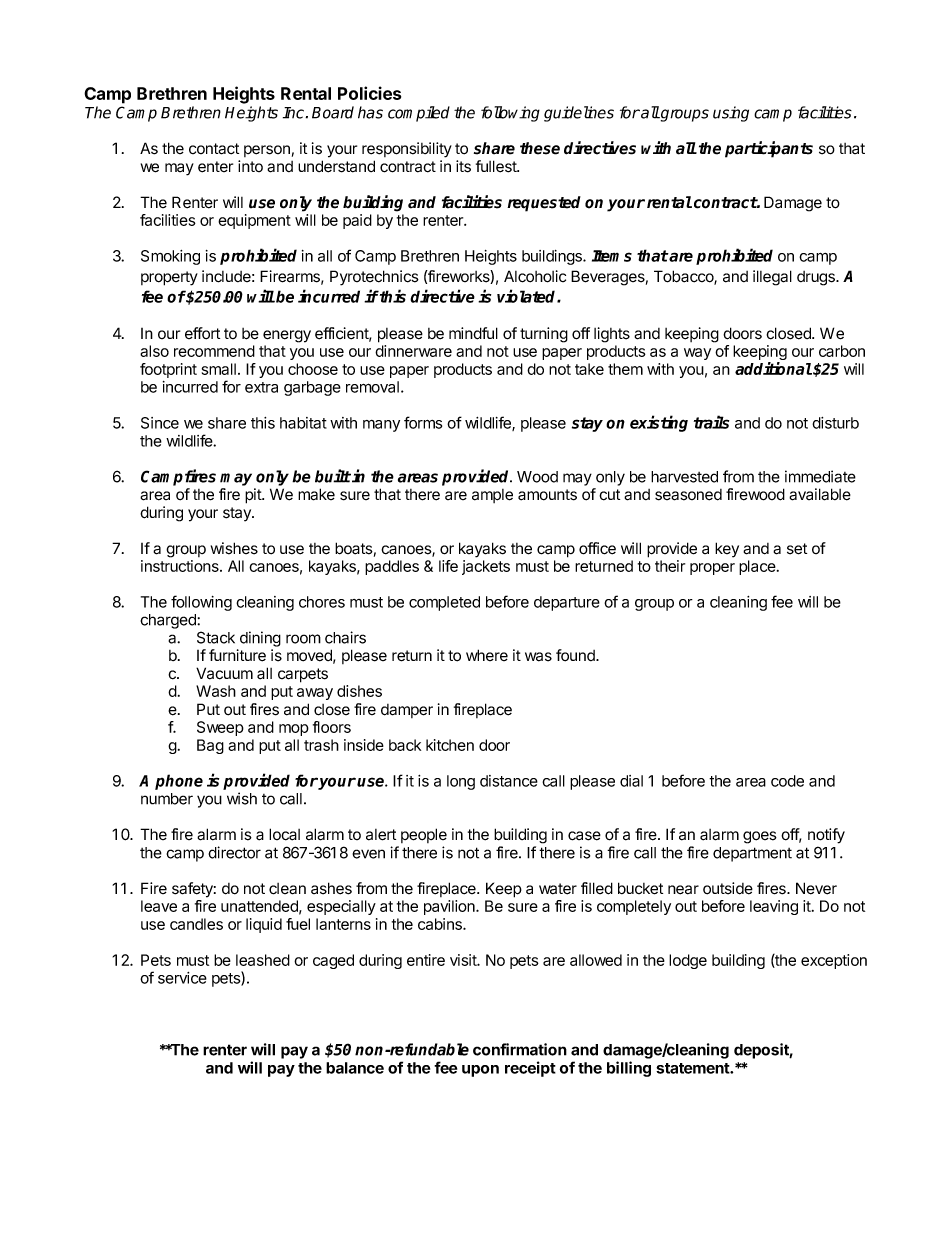  I want to click on service, so click(182, 978).
